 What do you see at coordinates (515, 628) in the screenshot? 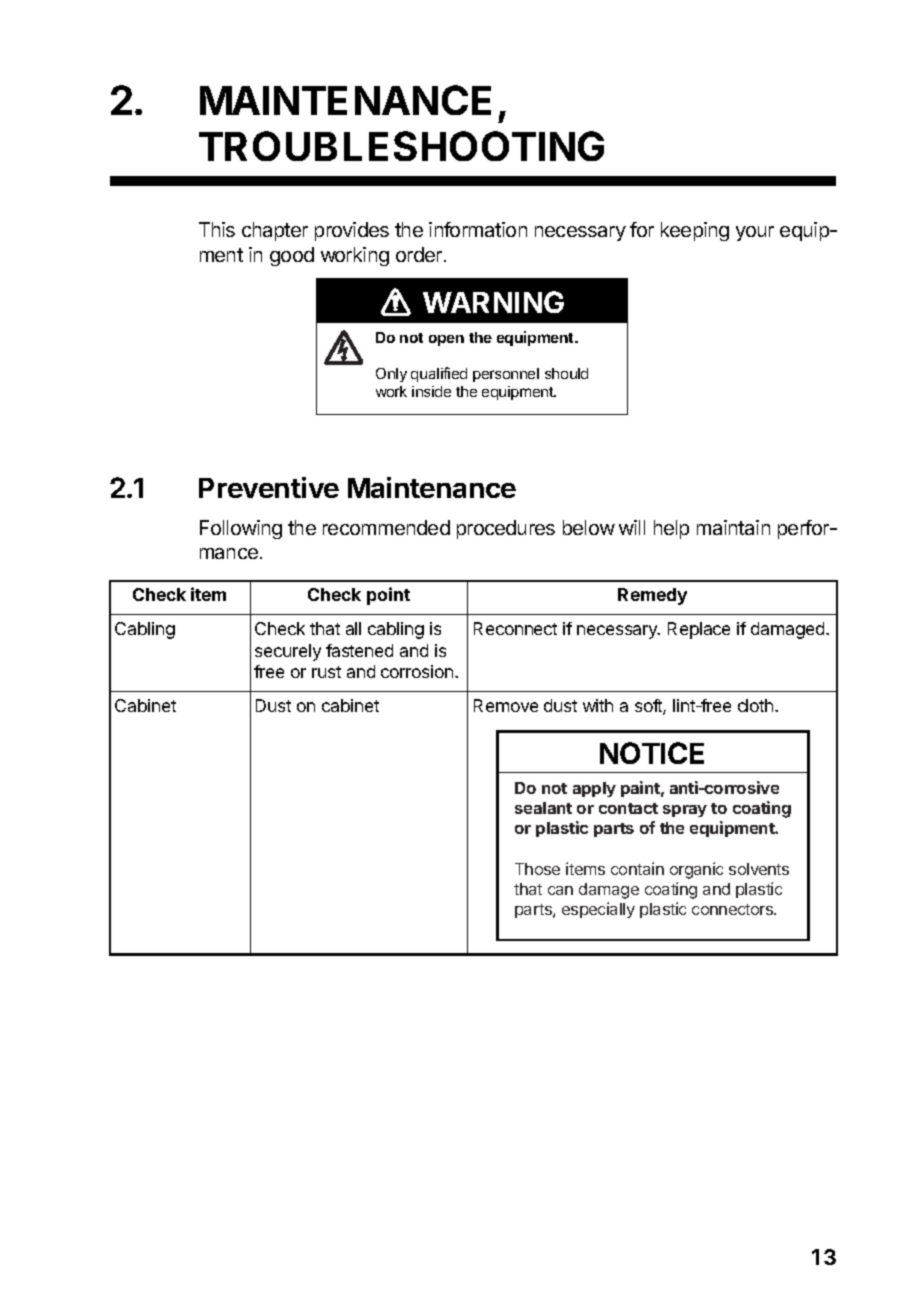
I see `Reconnect` at bounding box center [515, 628].
